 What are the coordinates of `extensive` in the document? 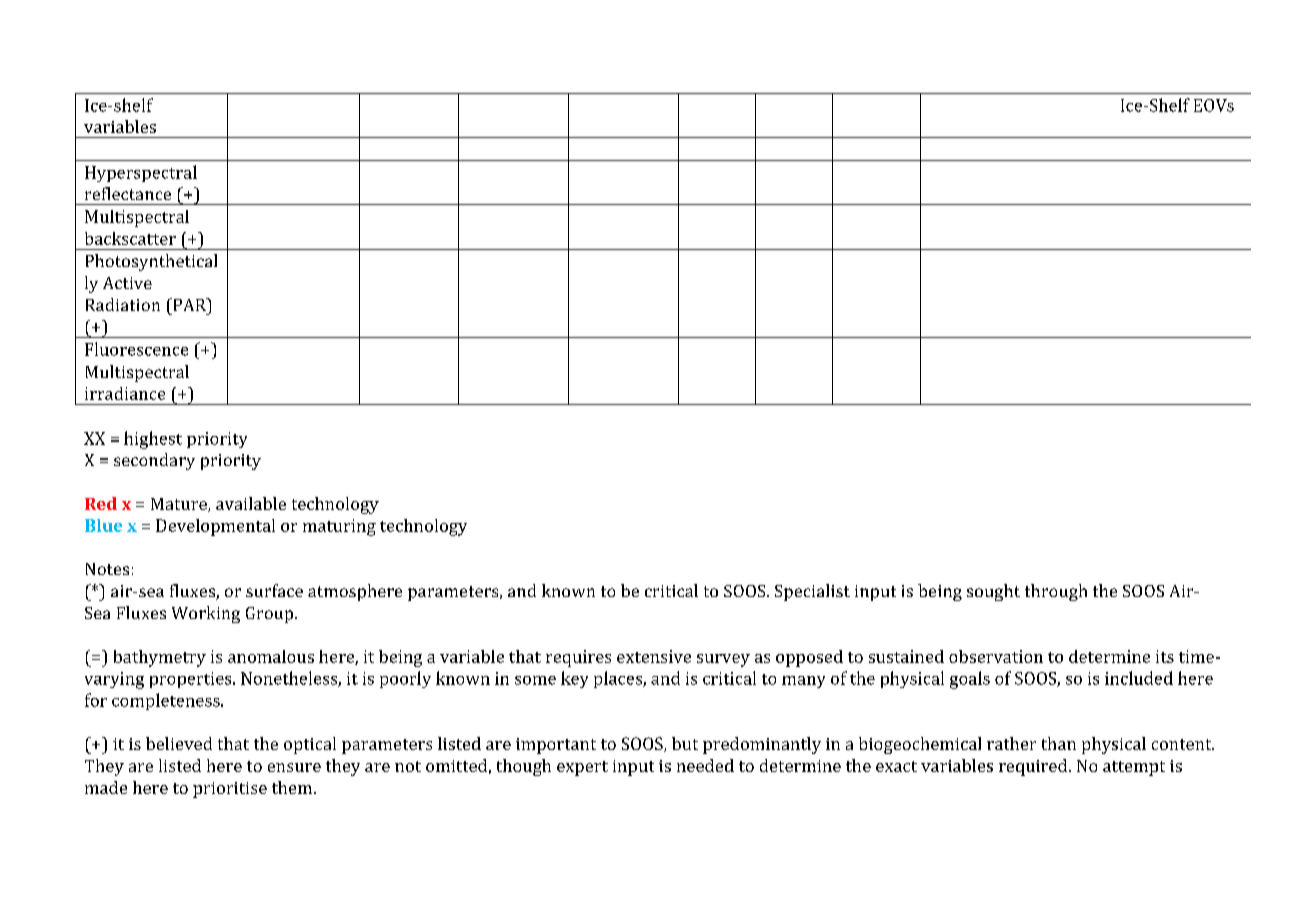 It's located at (654, 656).
